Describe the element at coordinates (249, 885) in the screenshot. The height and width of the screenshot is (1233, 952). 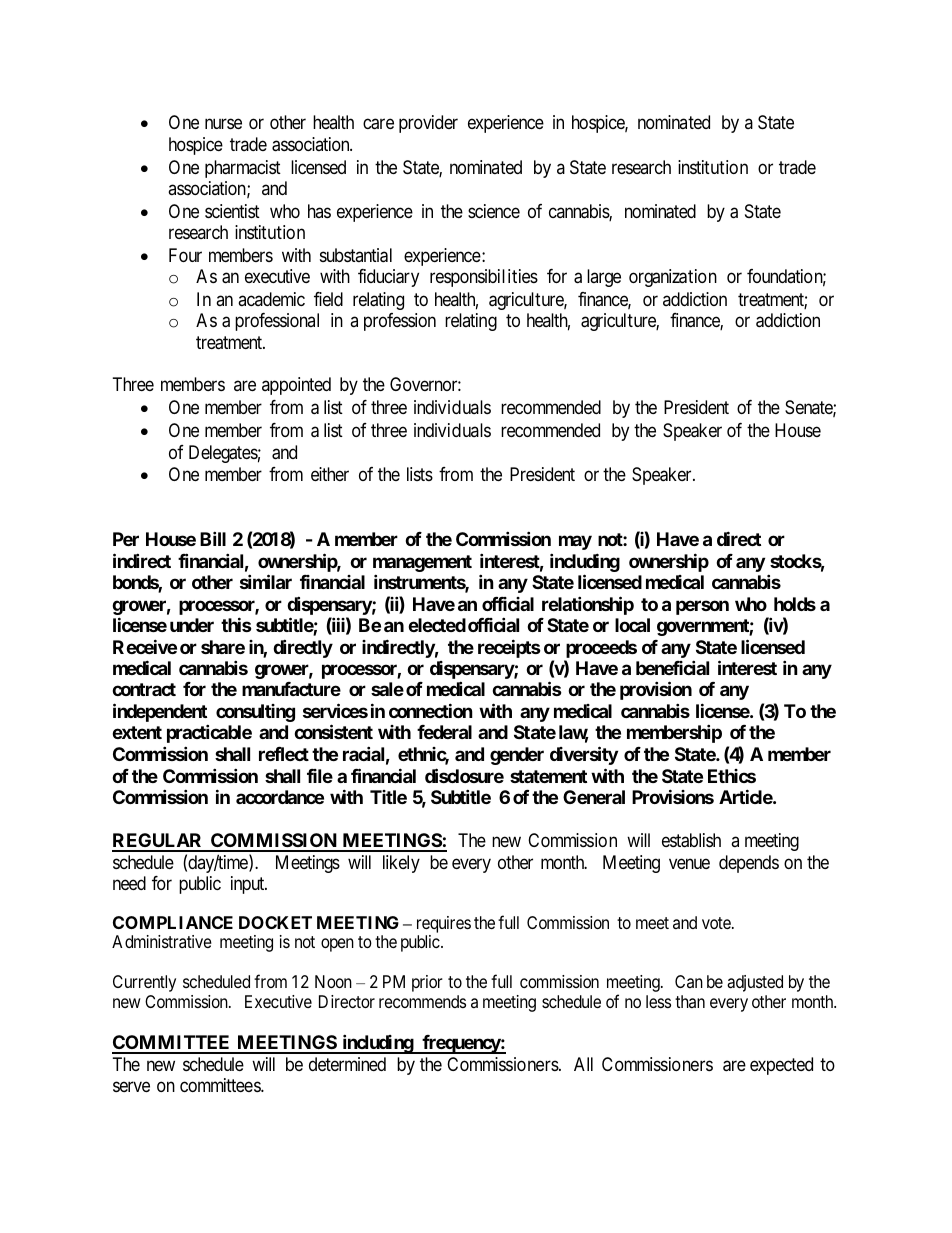
I see `input` at that location.
